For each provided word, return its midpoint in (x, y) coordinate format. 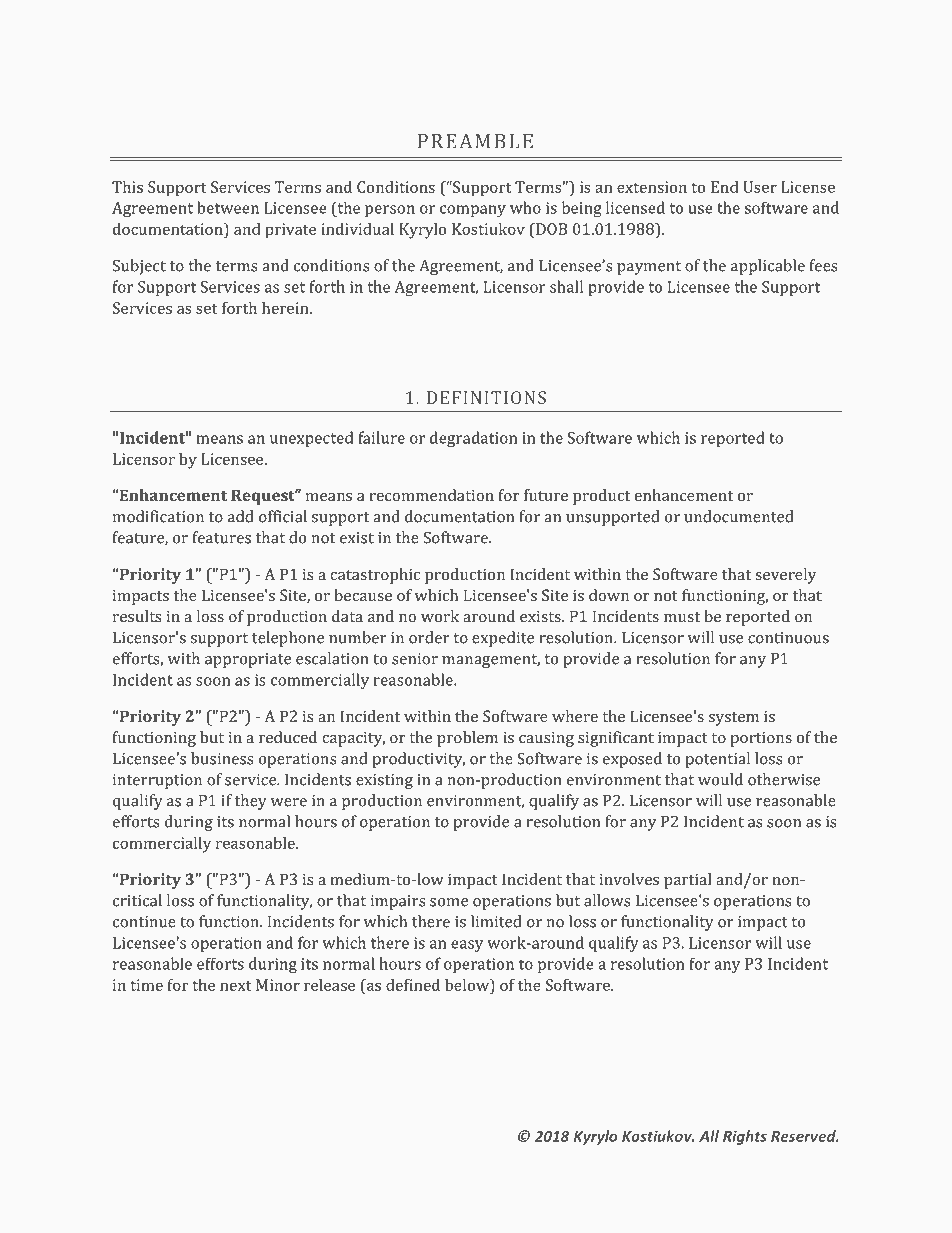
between (228, 207)
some (449, 902)
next (236, 986)
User (760, 187)
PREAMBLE (475, 141)
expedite (503, 639)
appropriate (248, 660)
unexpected (311, 439)
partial (688, 881)
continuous (788, 638)
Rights (745, 1137)
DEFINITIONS (486, 397)
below (468, 985)
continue (144, 922)
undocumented (738, 516)
